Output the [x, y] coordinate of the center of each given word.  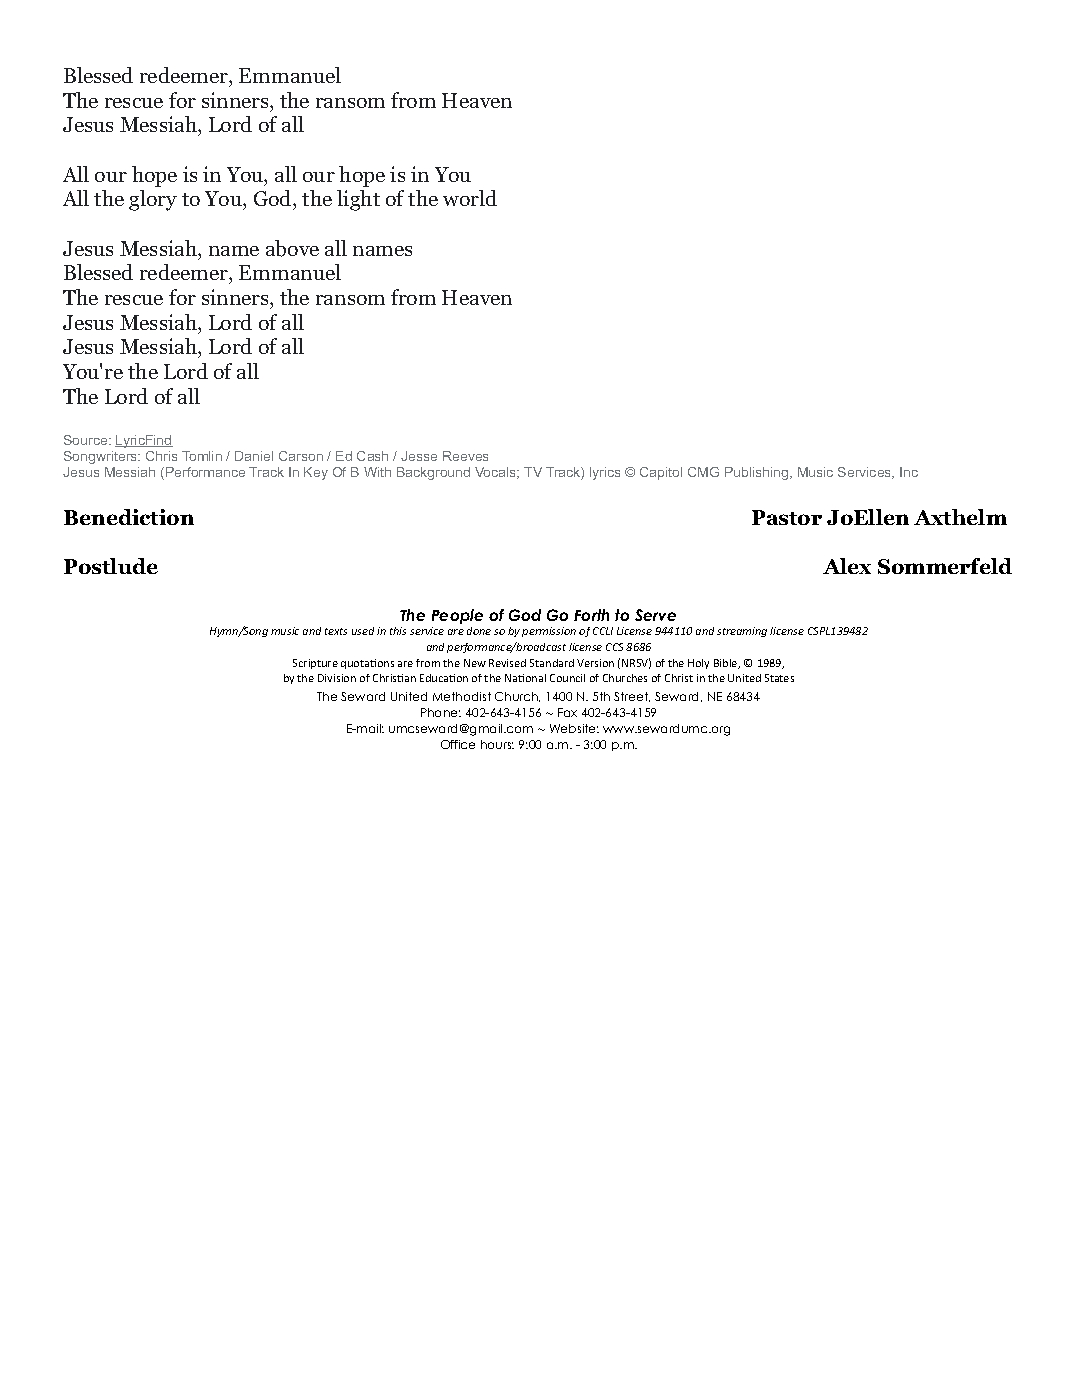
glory [153, 200]
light [358, 200]
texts [336, 631]
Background [433, 473]
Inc [909, 472]
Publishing [758, 473]
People [457, 616]
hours [497, 744]
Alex [847, 566]
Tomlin [202, 456]
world [470, 198]
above [292, 248]
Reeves [465, 456]
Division [337, 678]
